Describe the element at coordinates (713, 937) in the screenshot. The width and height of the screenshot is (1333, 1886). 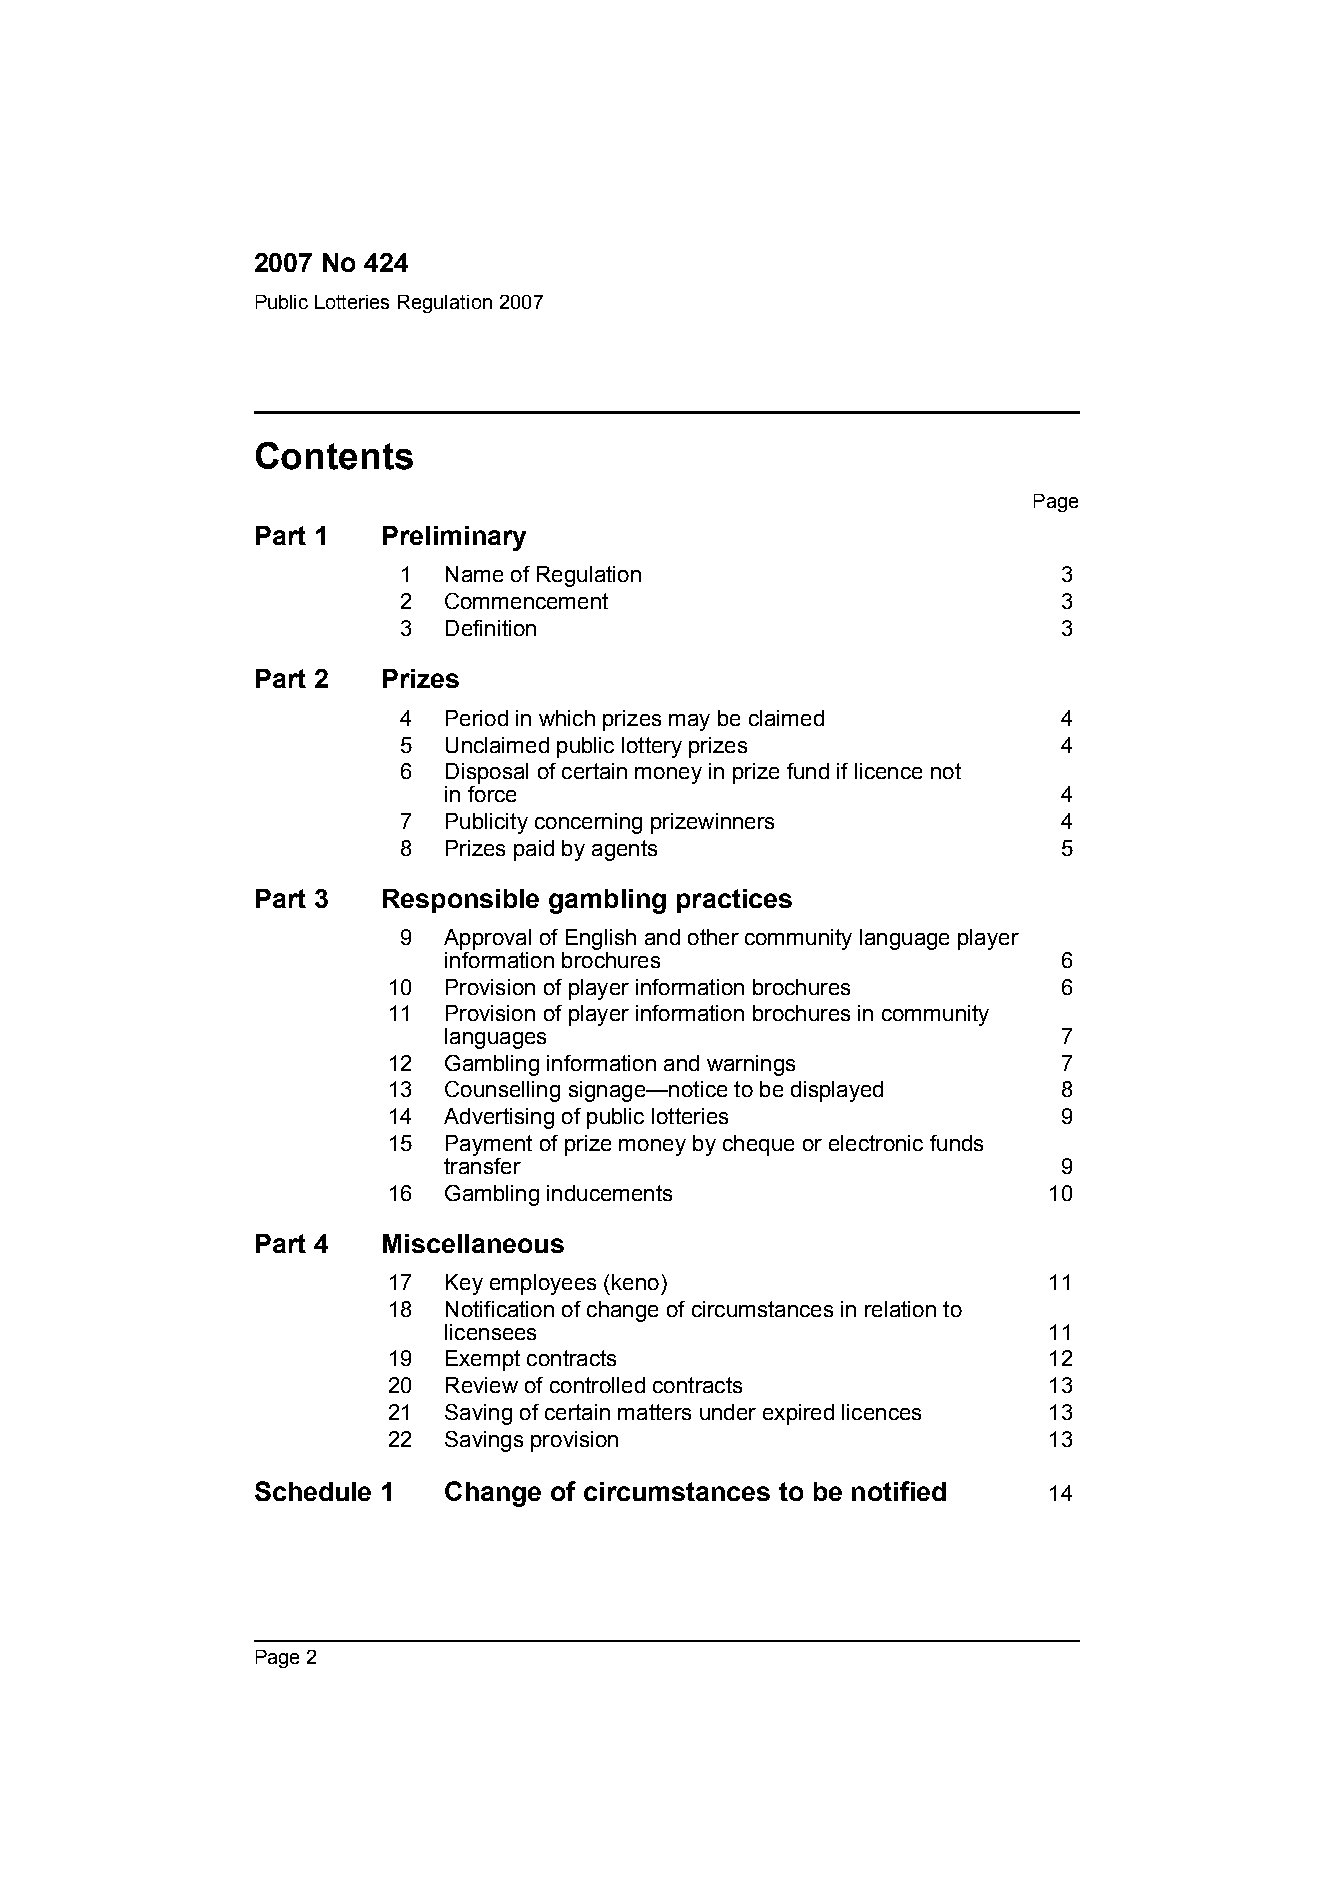
I see `other` at that location.
